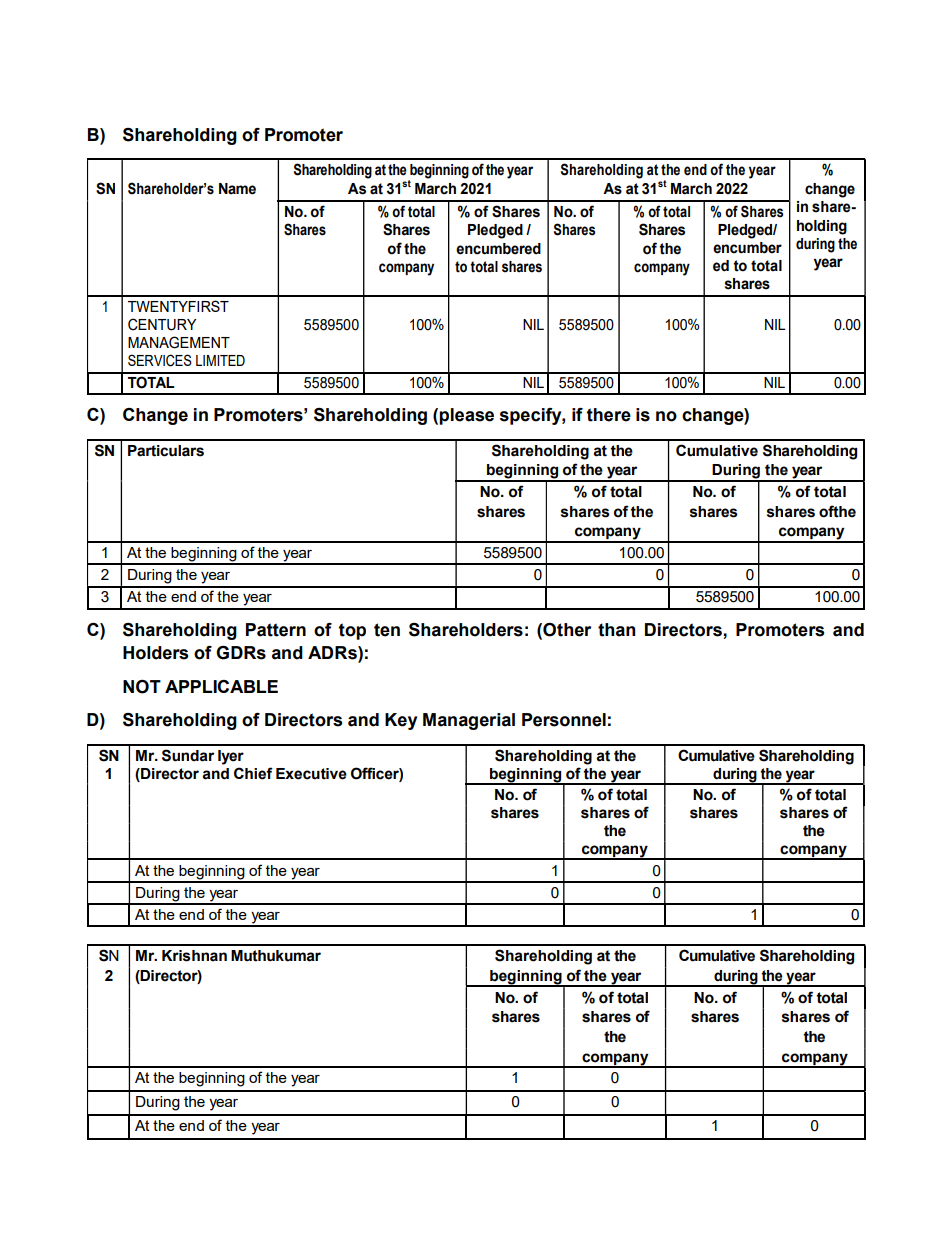 Image resolution: width=952 pixels, height=1233 pixels. Describe the element at coordinates (311, 774) in the document. I see `Executive` at that location.
